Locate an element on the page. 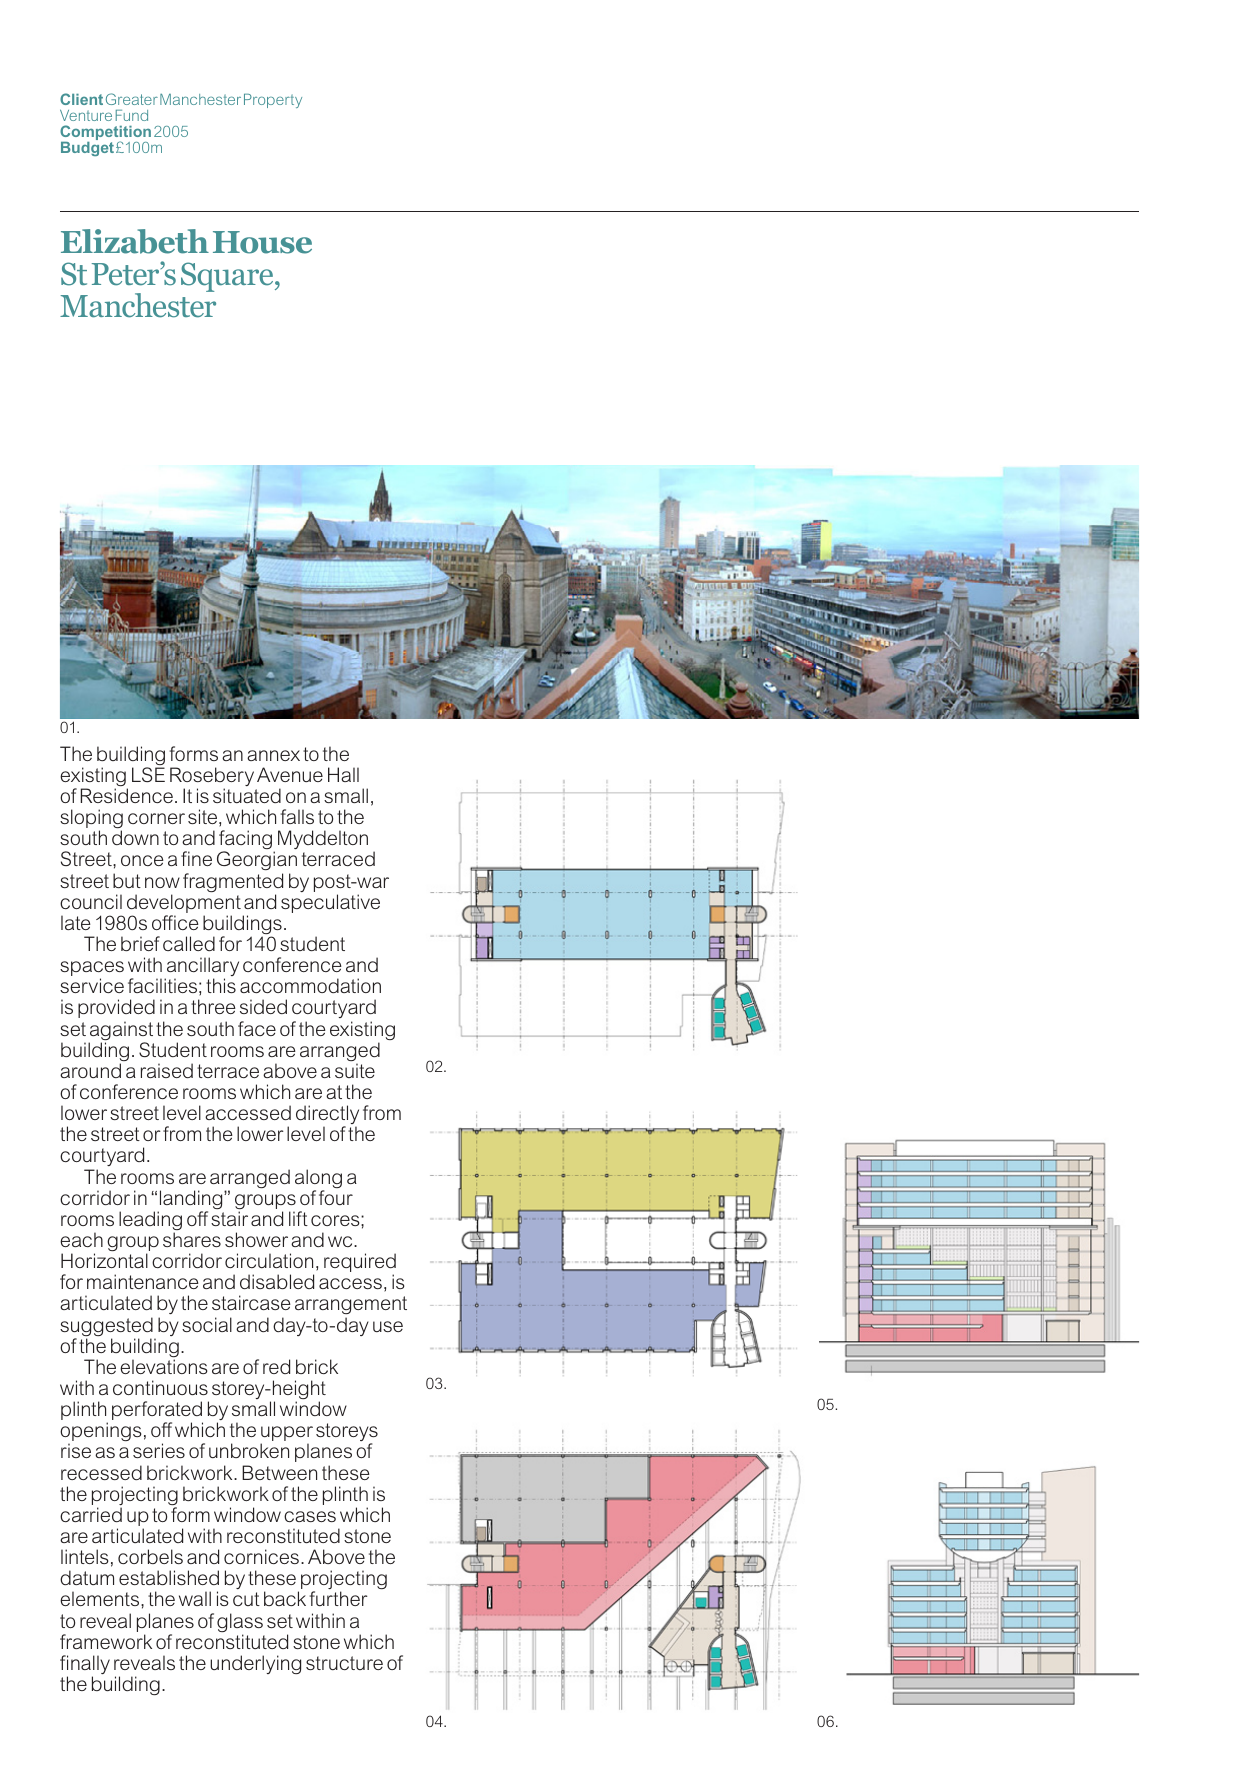 Image resolution: width=1259 pixels, height=1780 pixels. Competition is located at coordinates (105, 134).
